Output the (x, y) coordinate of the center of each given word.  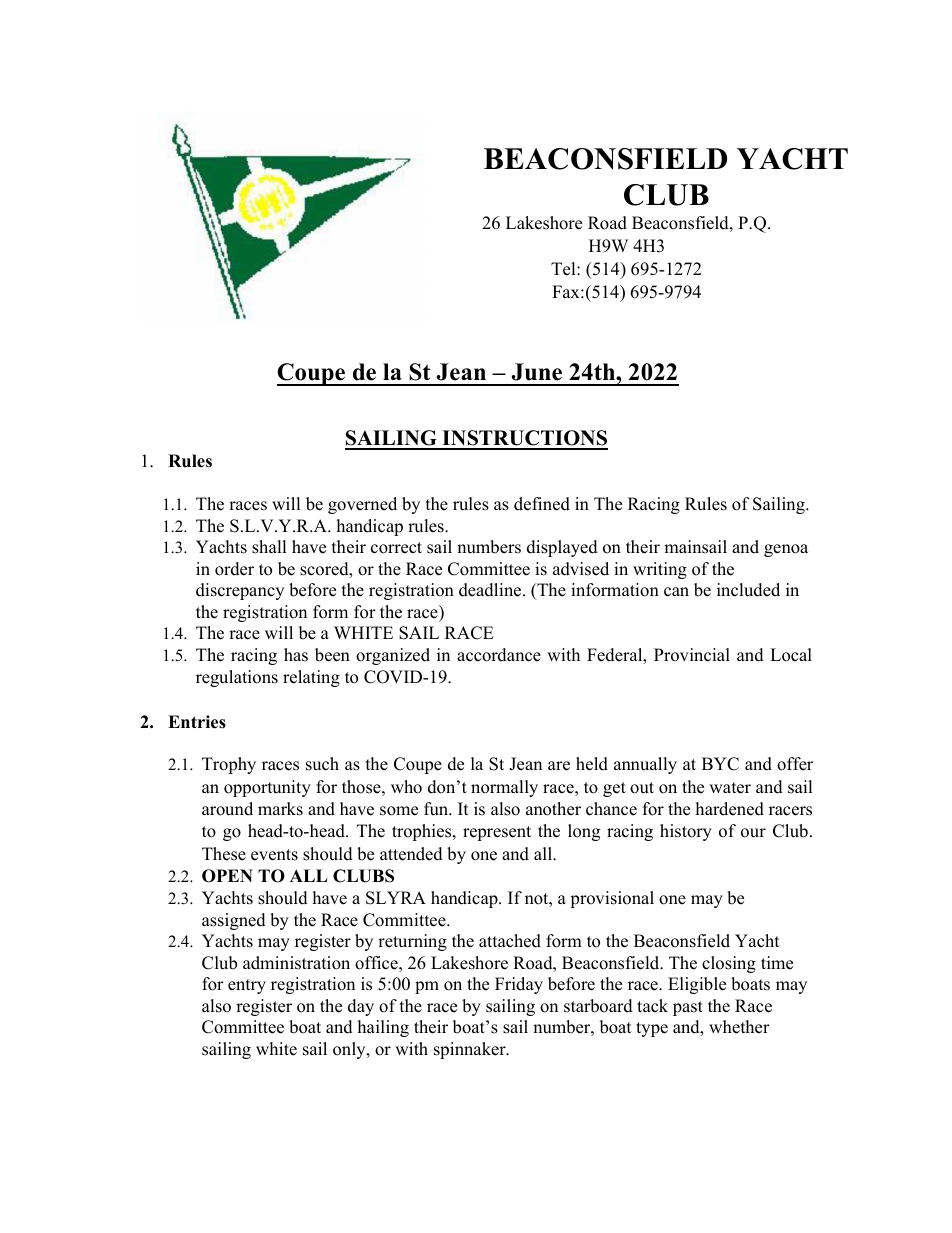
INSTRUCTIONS (524, 439)
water (730, 788)
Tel (564, 269)
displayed (562, 548)
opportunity (267, 788)
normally (504, 788)
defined (542, 504)
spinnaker (471, 1050)
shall (269, 547)
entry (247, 986)
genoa (786, 550)
